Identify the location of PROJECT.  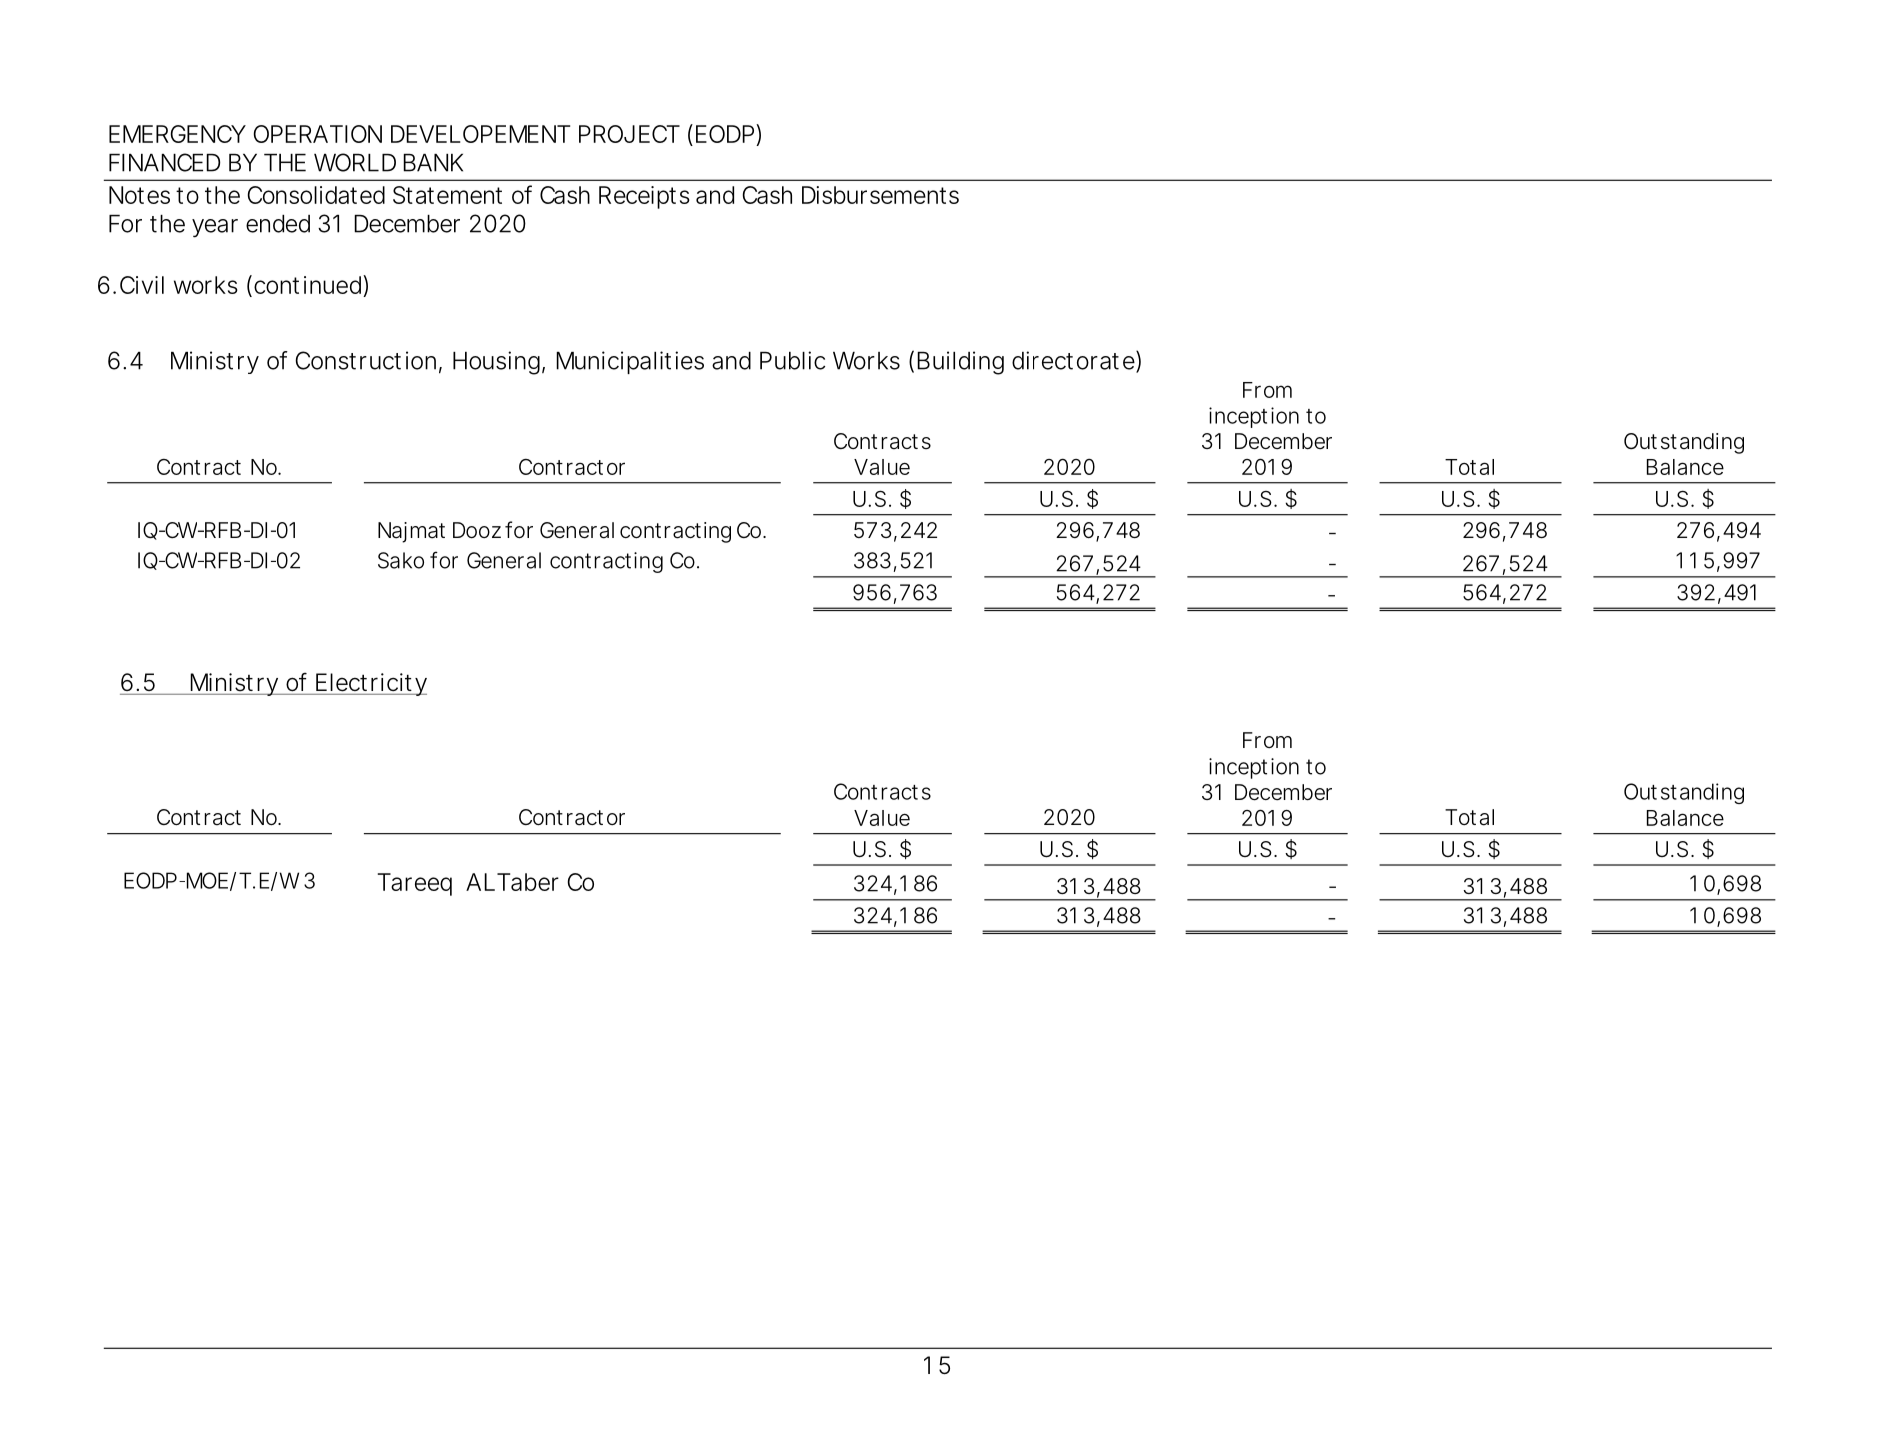
(629, 134).
